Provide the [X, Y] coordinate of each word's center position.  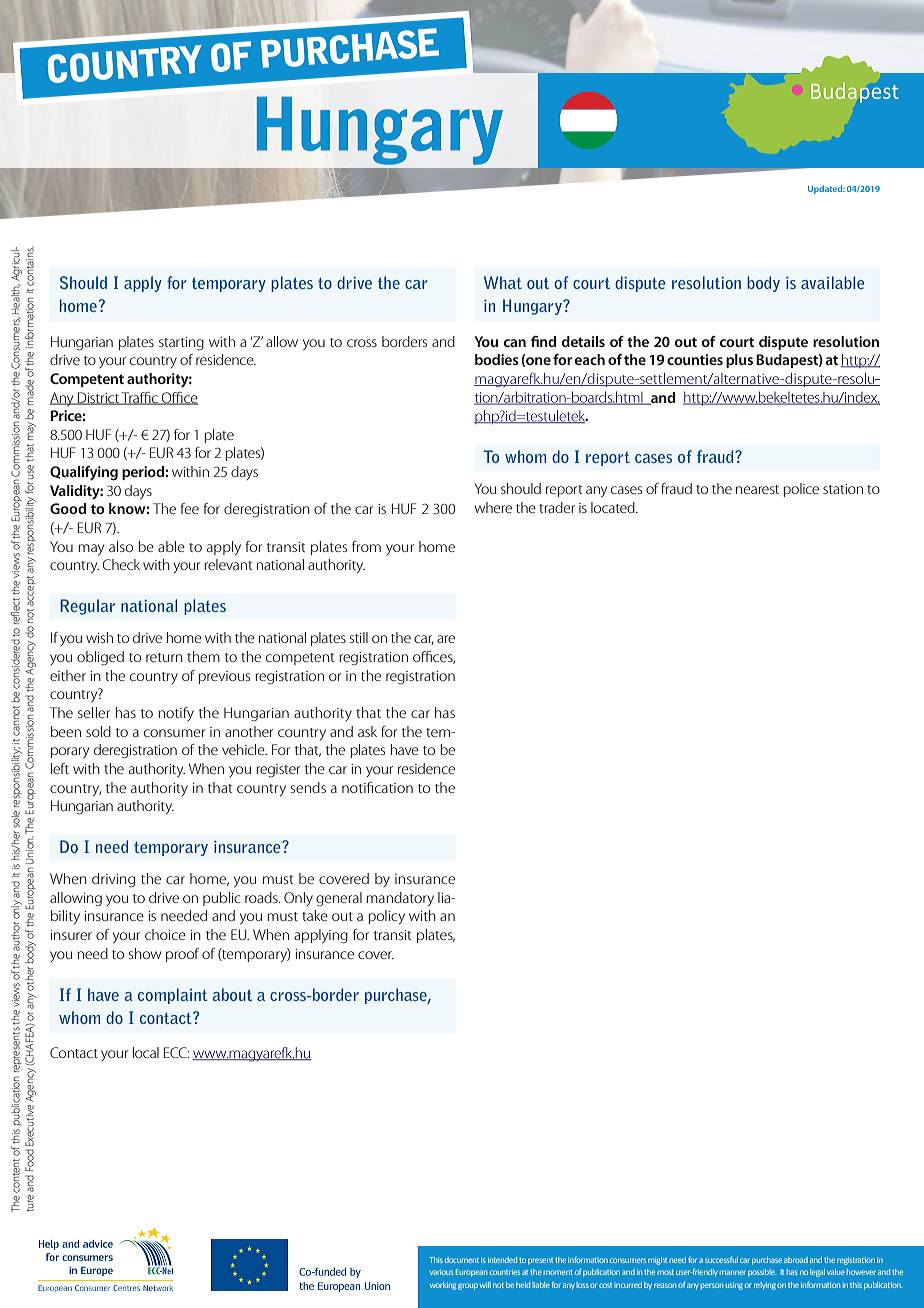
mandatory [400, 899]
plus [739, 361]
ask [367, 731]
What [503, 282]
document [462, 1260]
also [121, 546]
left [60, 768]
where [493, 507]
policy [386, 917]
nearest [757, 489]
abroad [796, 1260]
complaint [172, 996]
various [441, 1272]
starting [181, 344]
